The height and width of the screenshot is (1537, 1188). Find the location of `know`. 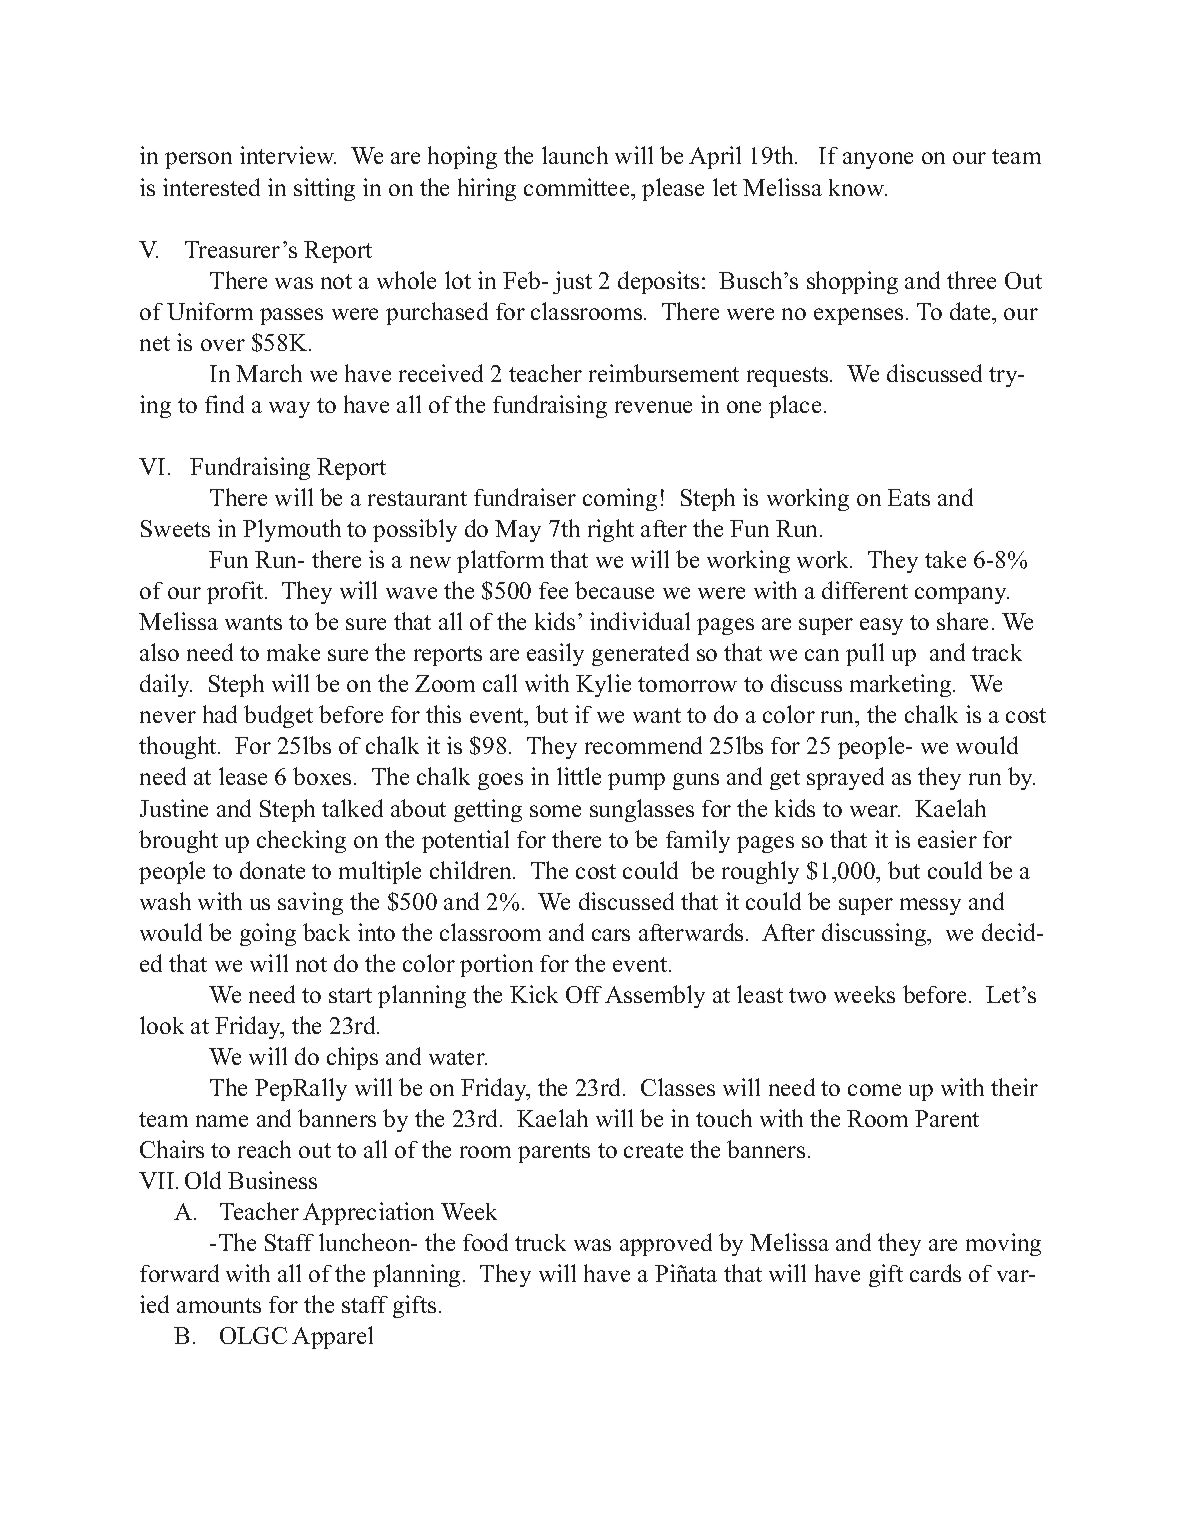

know is located at coordinates (858, 187).
